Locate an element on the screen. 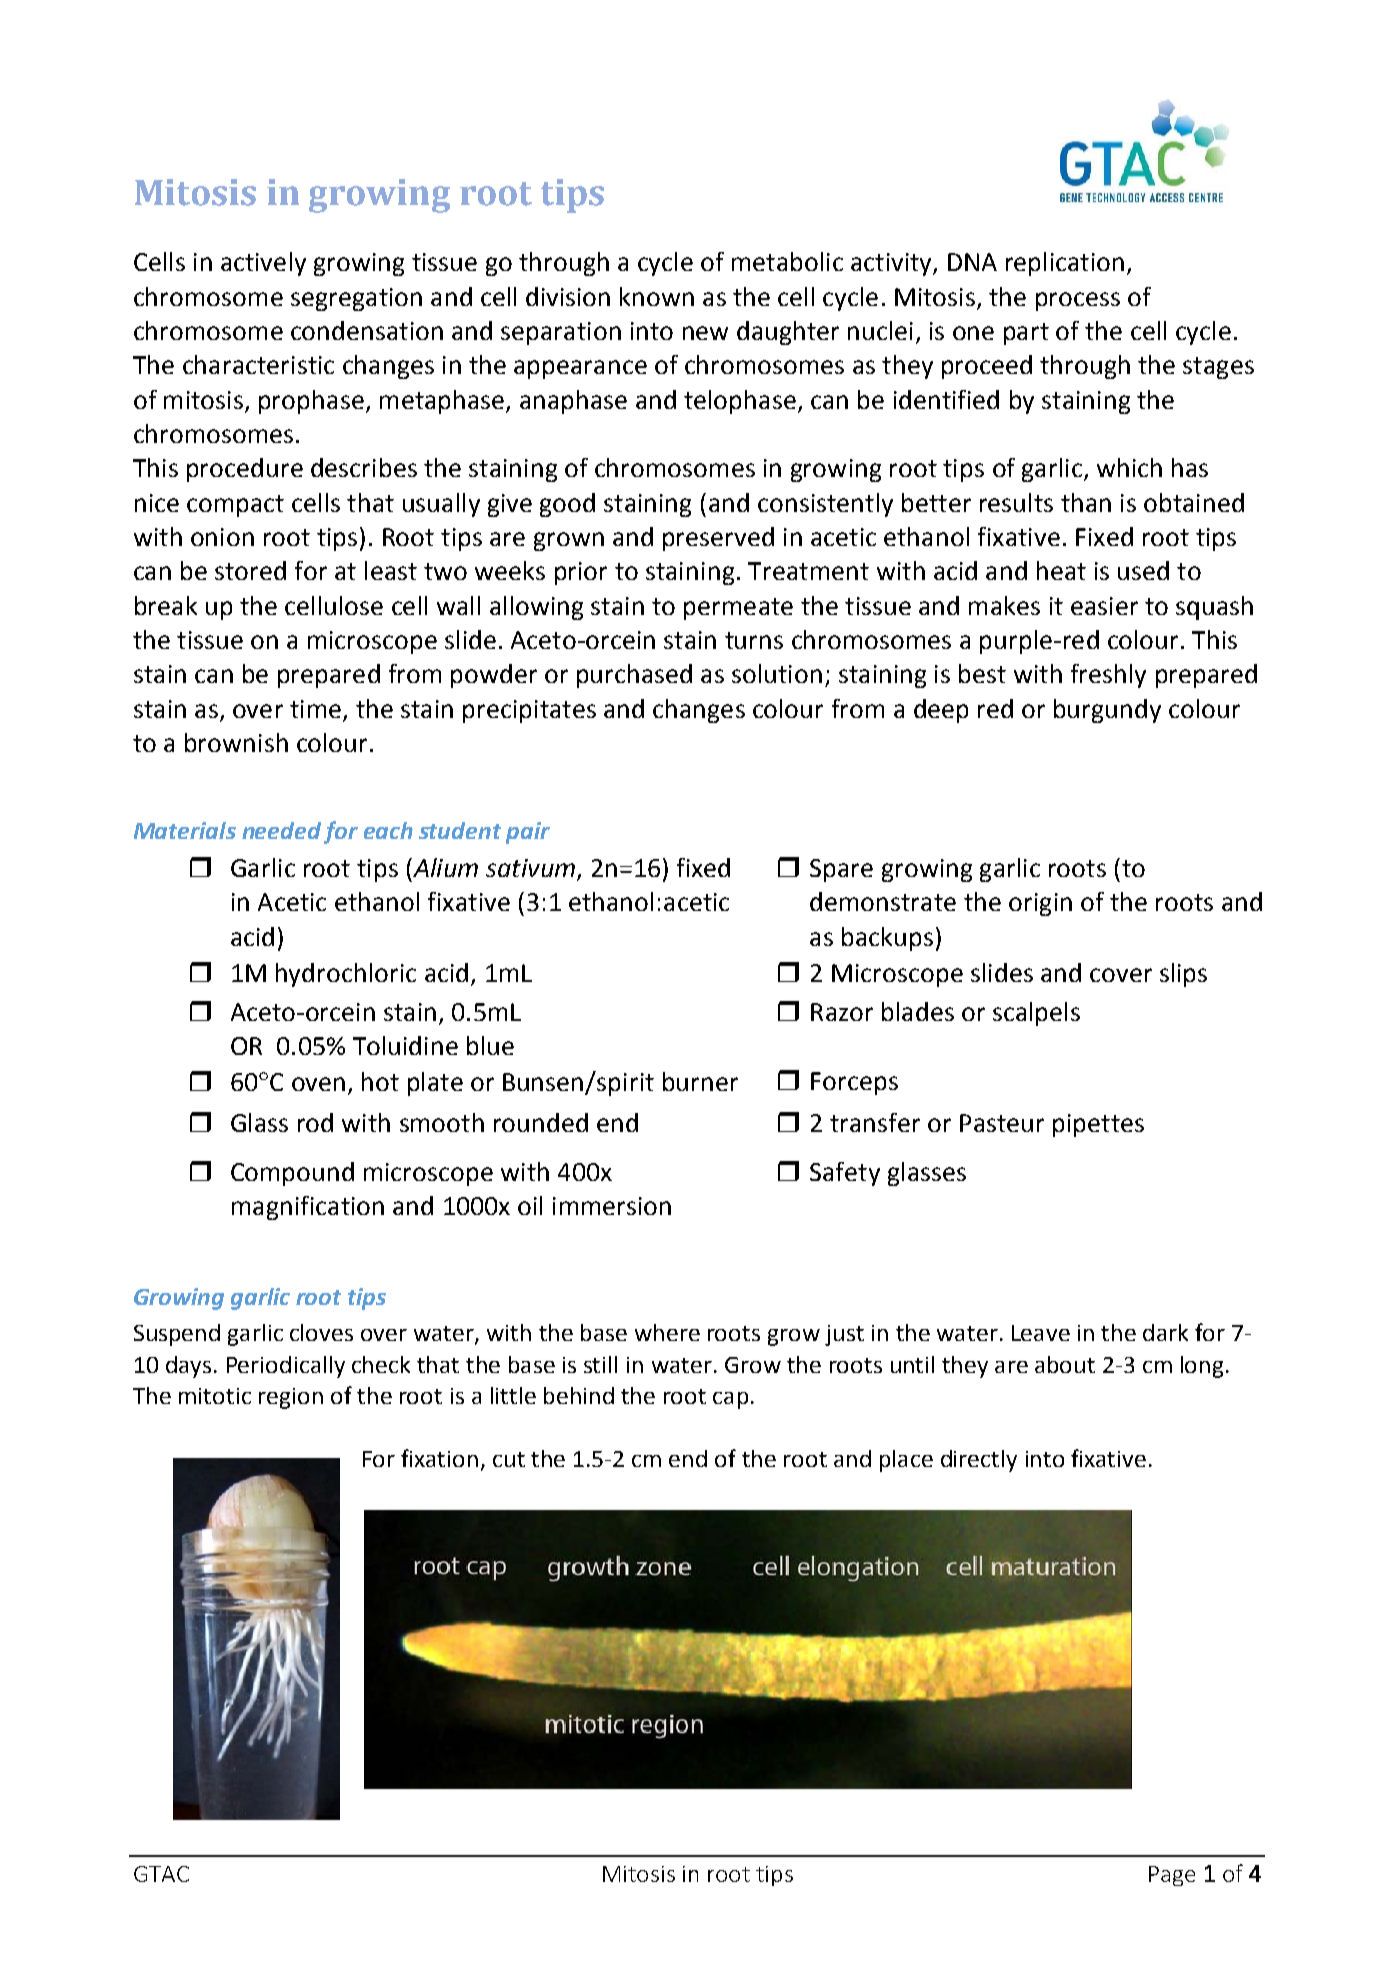 This screenshot has height=1972, width=1394. oven is located at coordinates (318, 1084).
